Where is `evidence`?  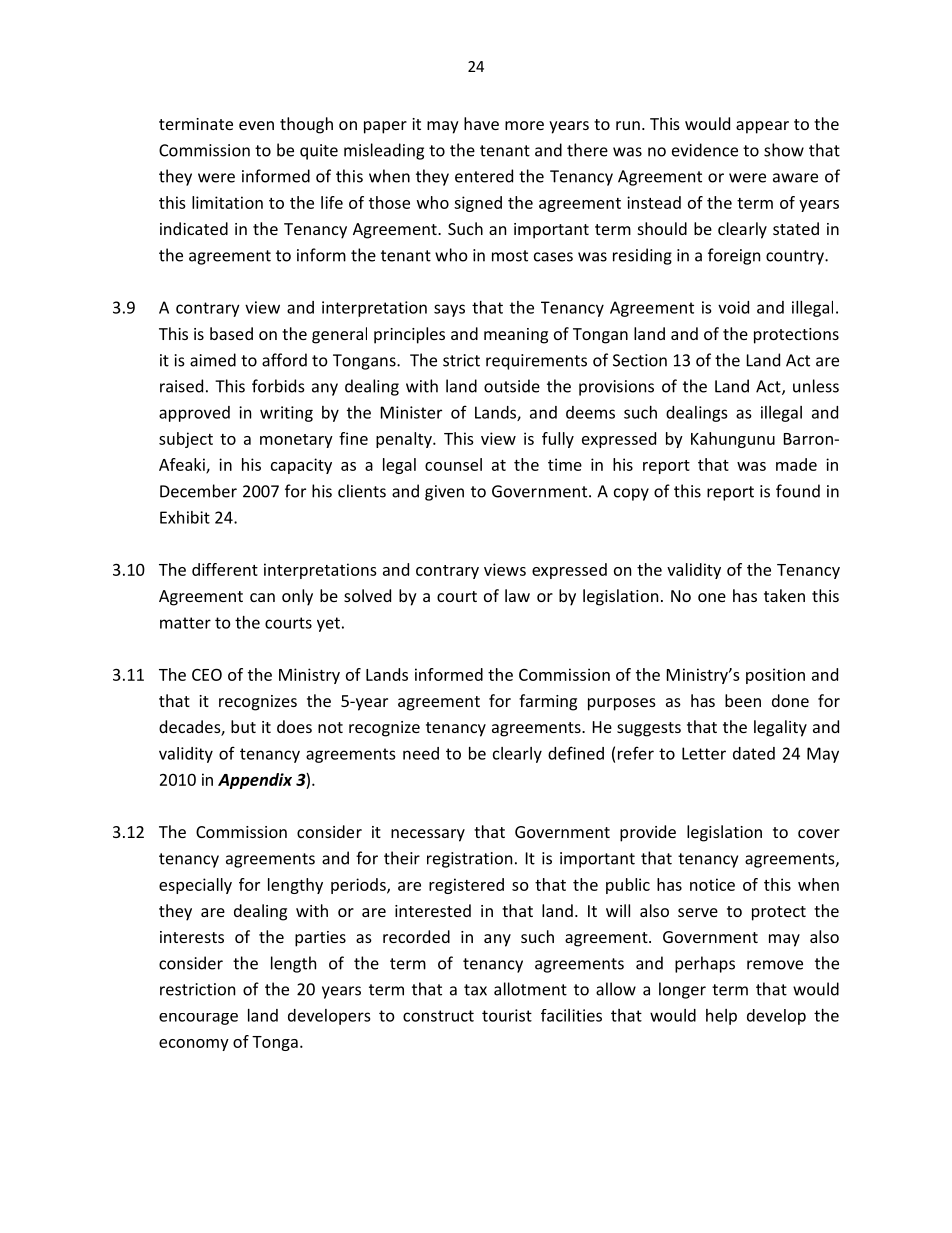 evidence is located at coordinates (705, 150).
